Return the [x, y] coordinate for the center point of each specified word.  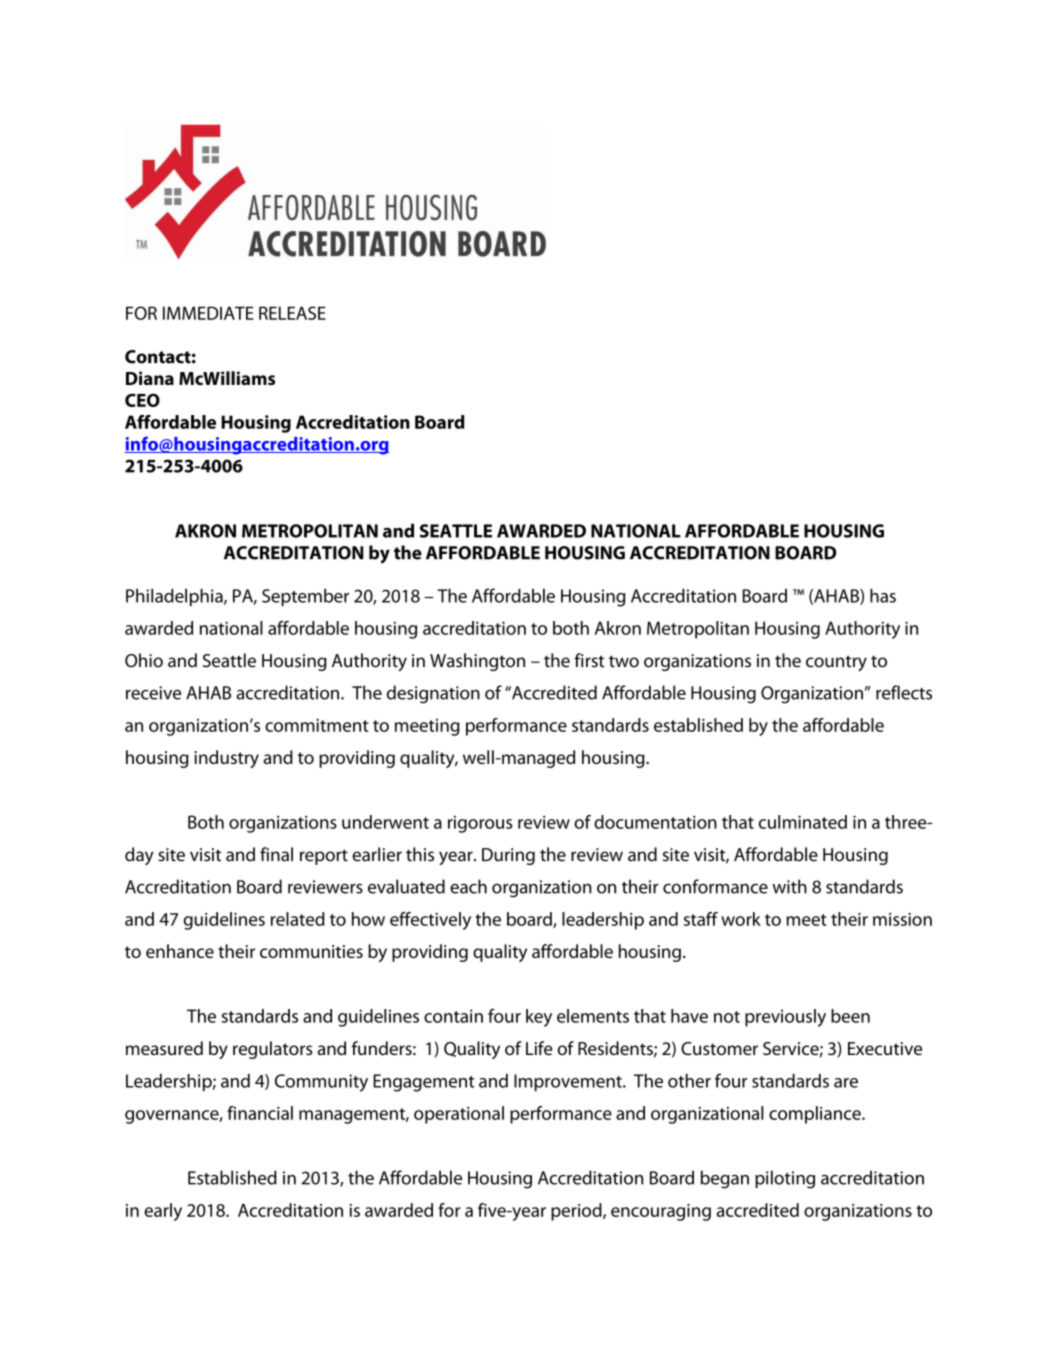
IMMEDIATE [208, 313]
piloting [785, 1179]
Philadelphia [175, 597]
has [883, 595]
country [836, 663]
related [298, 919]
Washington [477, 662]
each [468, 886]
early [163, 1212]
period [577, 1212]
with [789, 886]
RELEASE [292, 313]
